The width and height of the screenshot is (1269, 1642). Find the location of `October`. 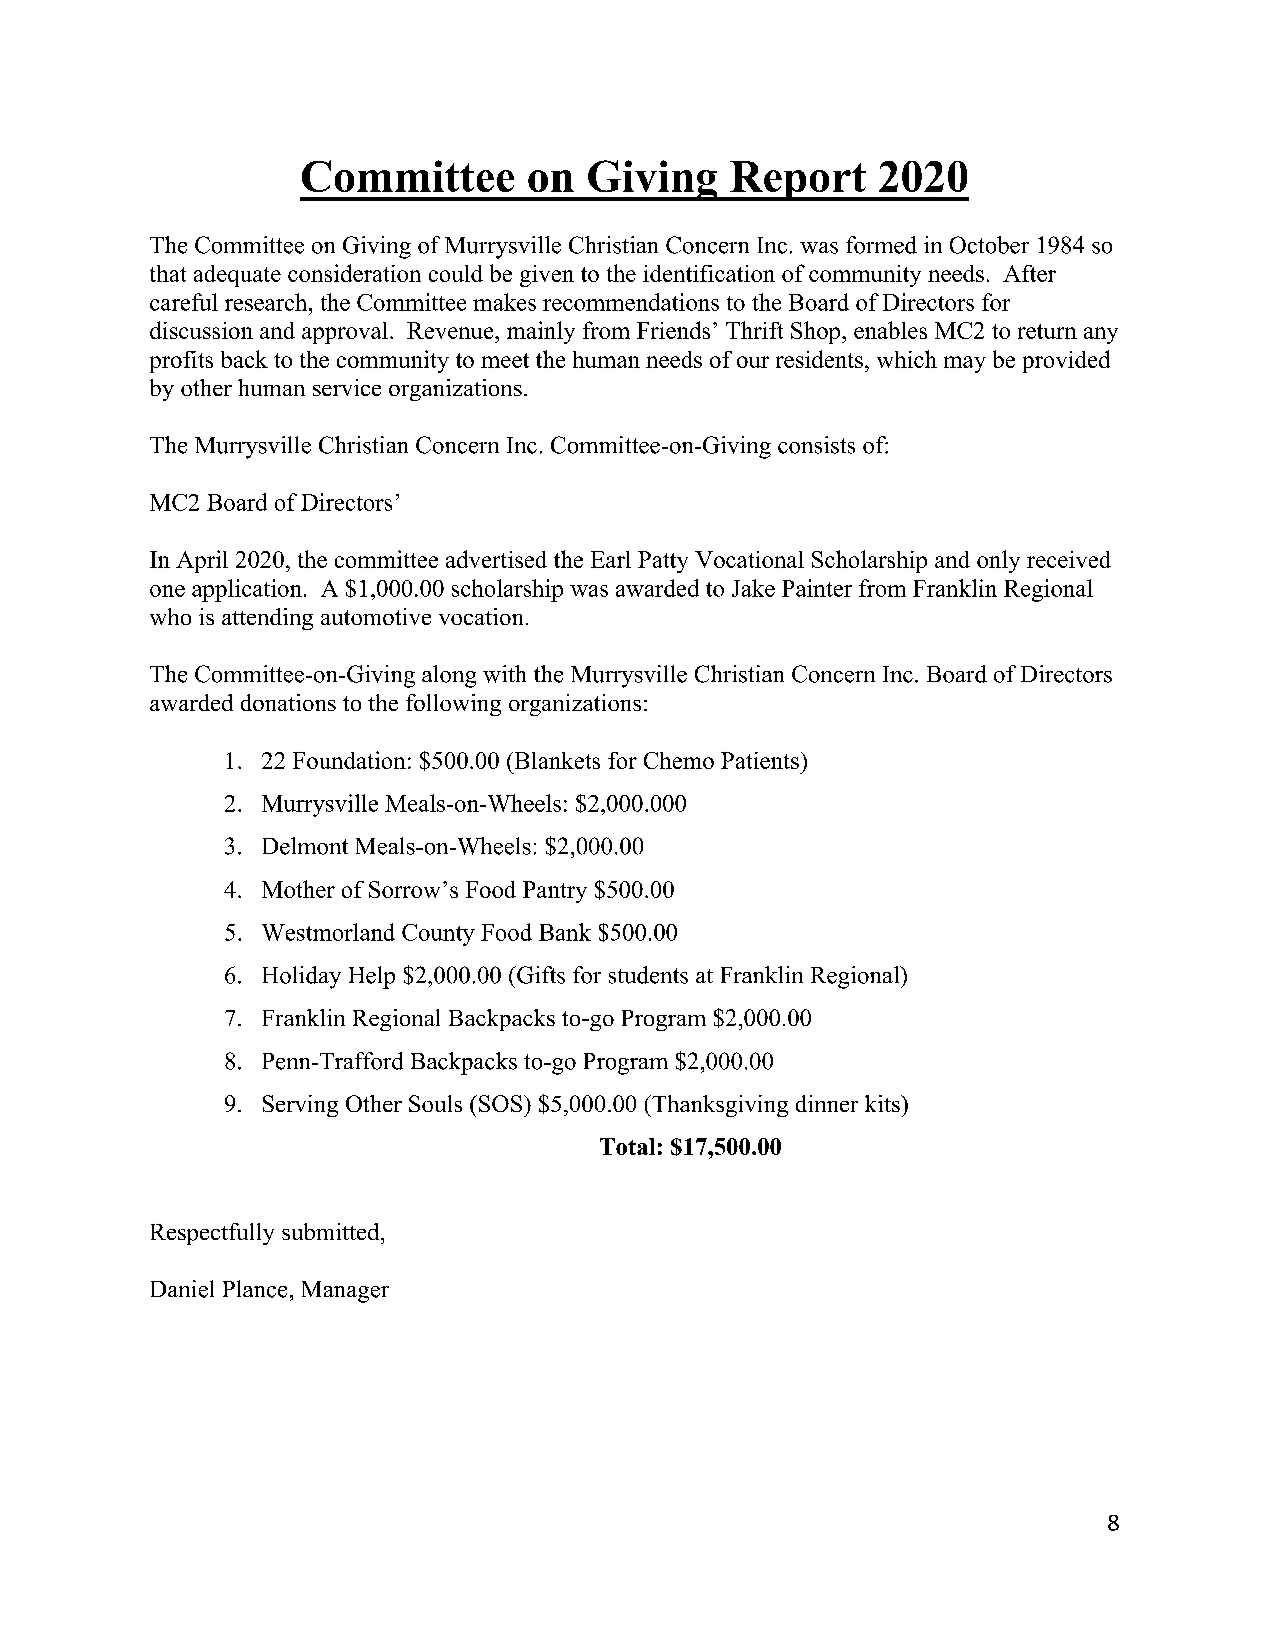

October is located at coordinates (989, 245).
